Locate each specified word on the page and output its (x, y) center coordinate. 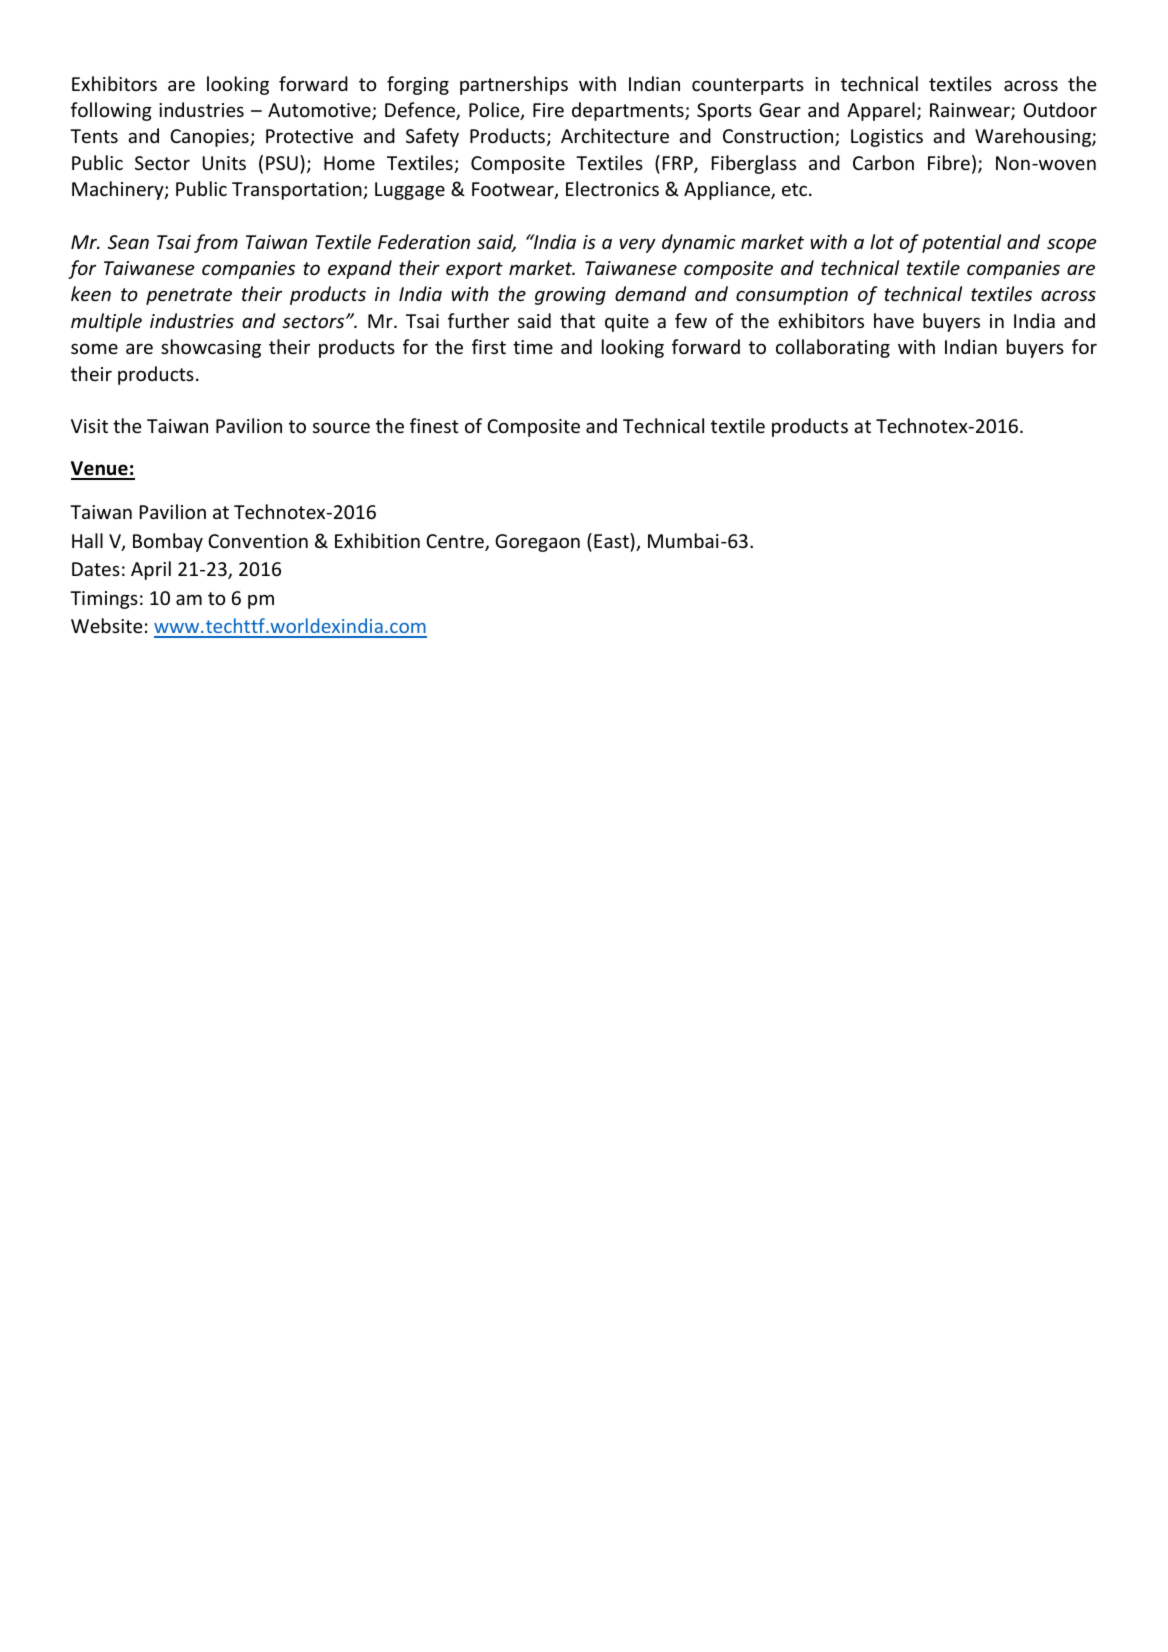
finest (434, 425)
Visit (89, 426)
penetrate (189, 296)
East (612, 540)
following (111, 111)
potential (961, 243)
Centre (456, 542)
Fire (548, 110)
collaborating (833, 348)
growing (570, 296)
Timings (104, 600)
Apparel (881, 111)
